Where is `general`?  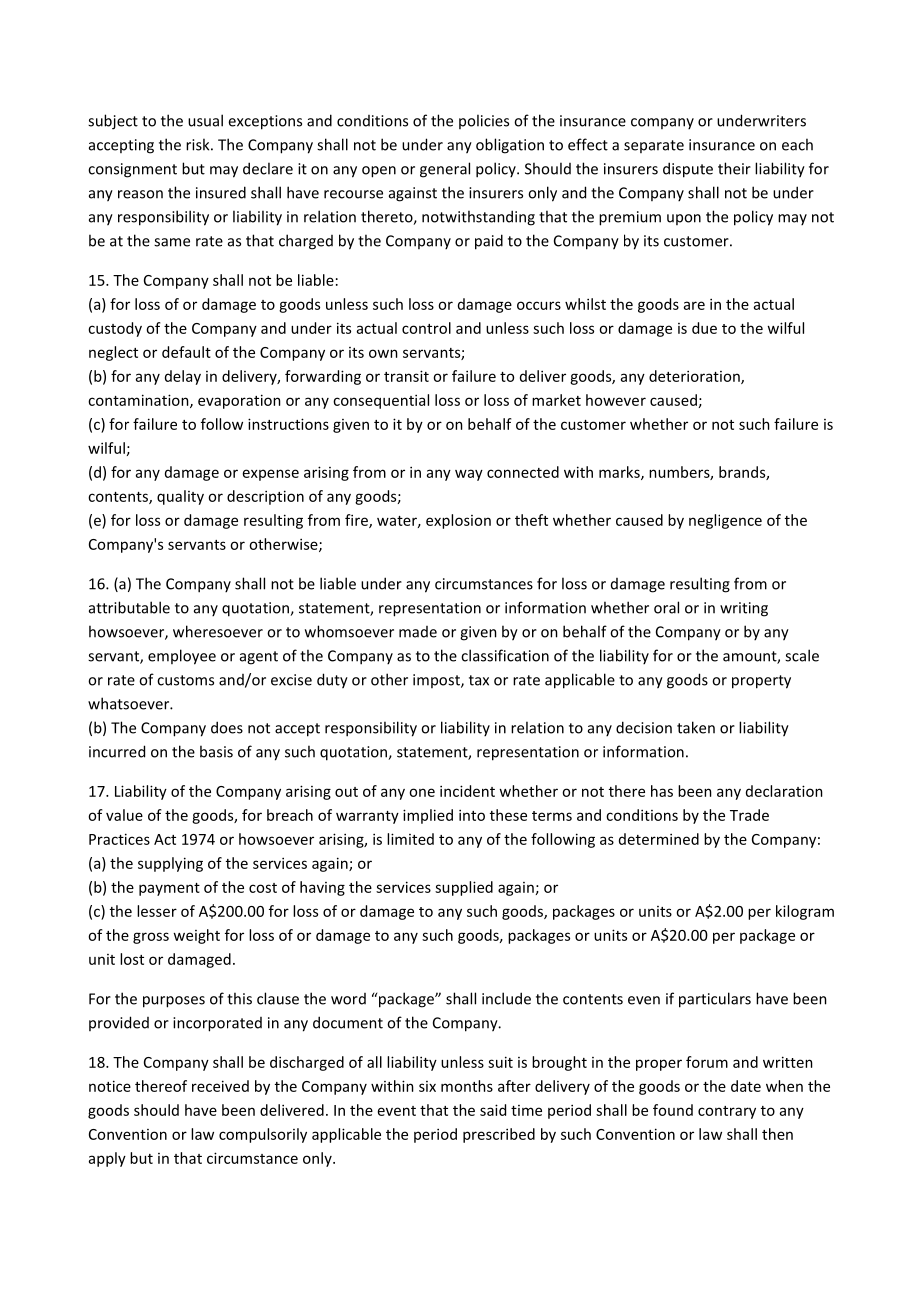 general is located at coordinates (445, 170).
